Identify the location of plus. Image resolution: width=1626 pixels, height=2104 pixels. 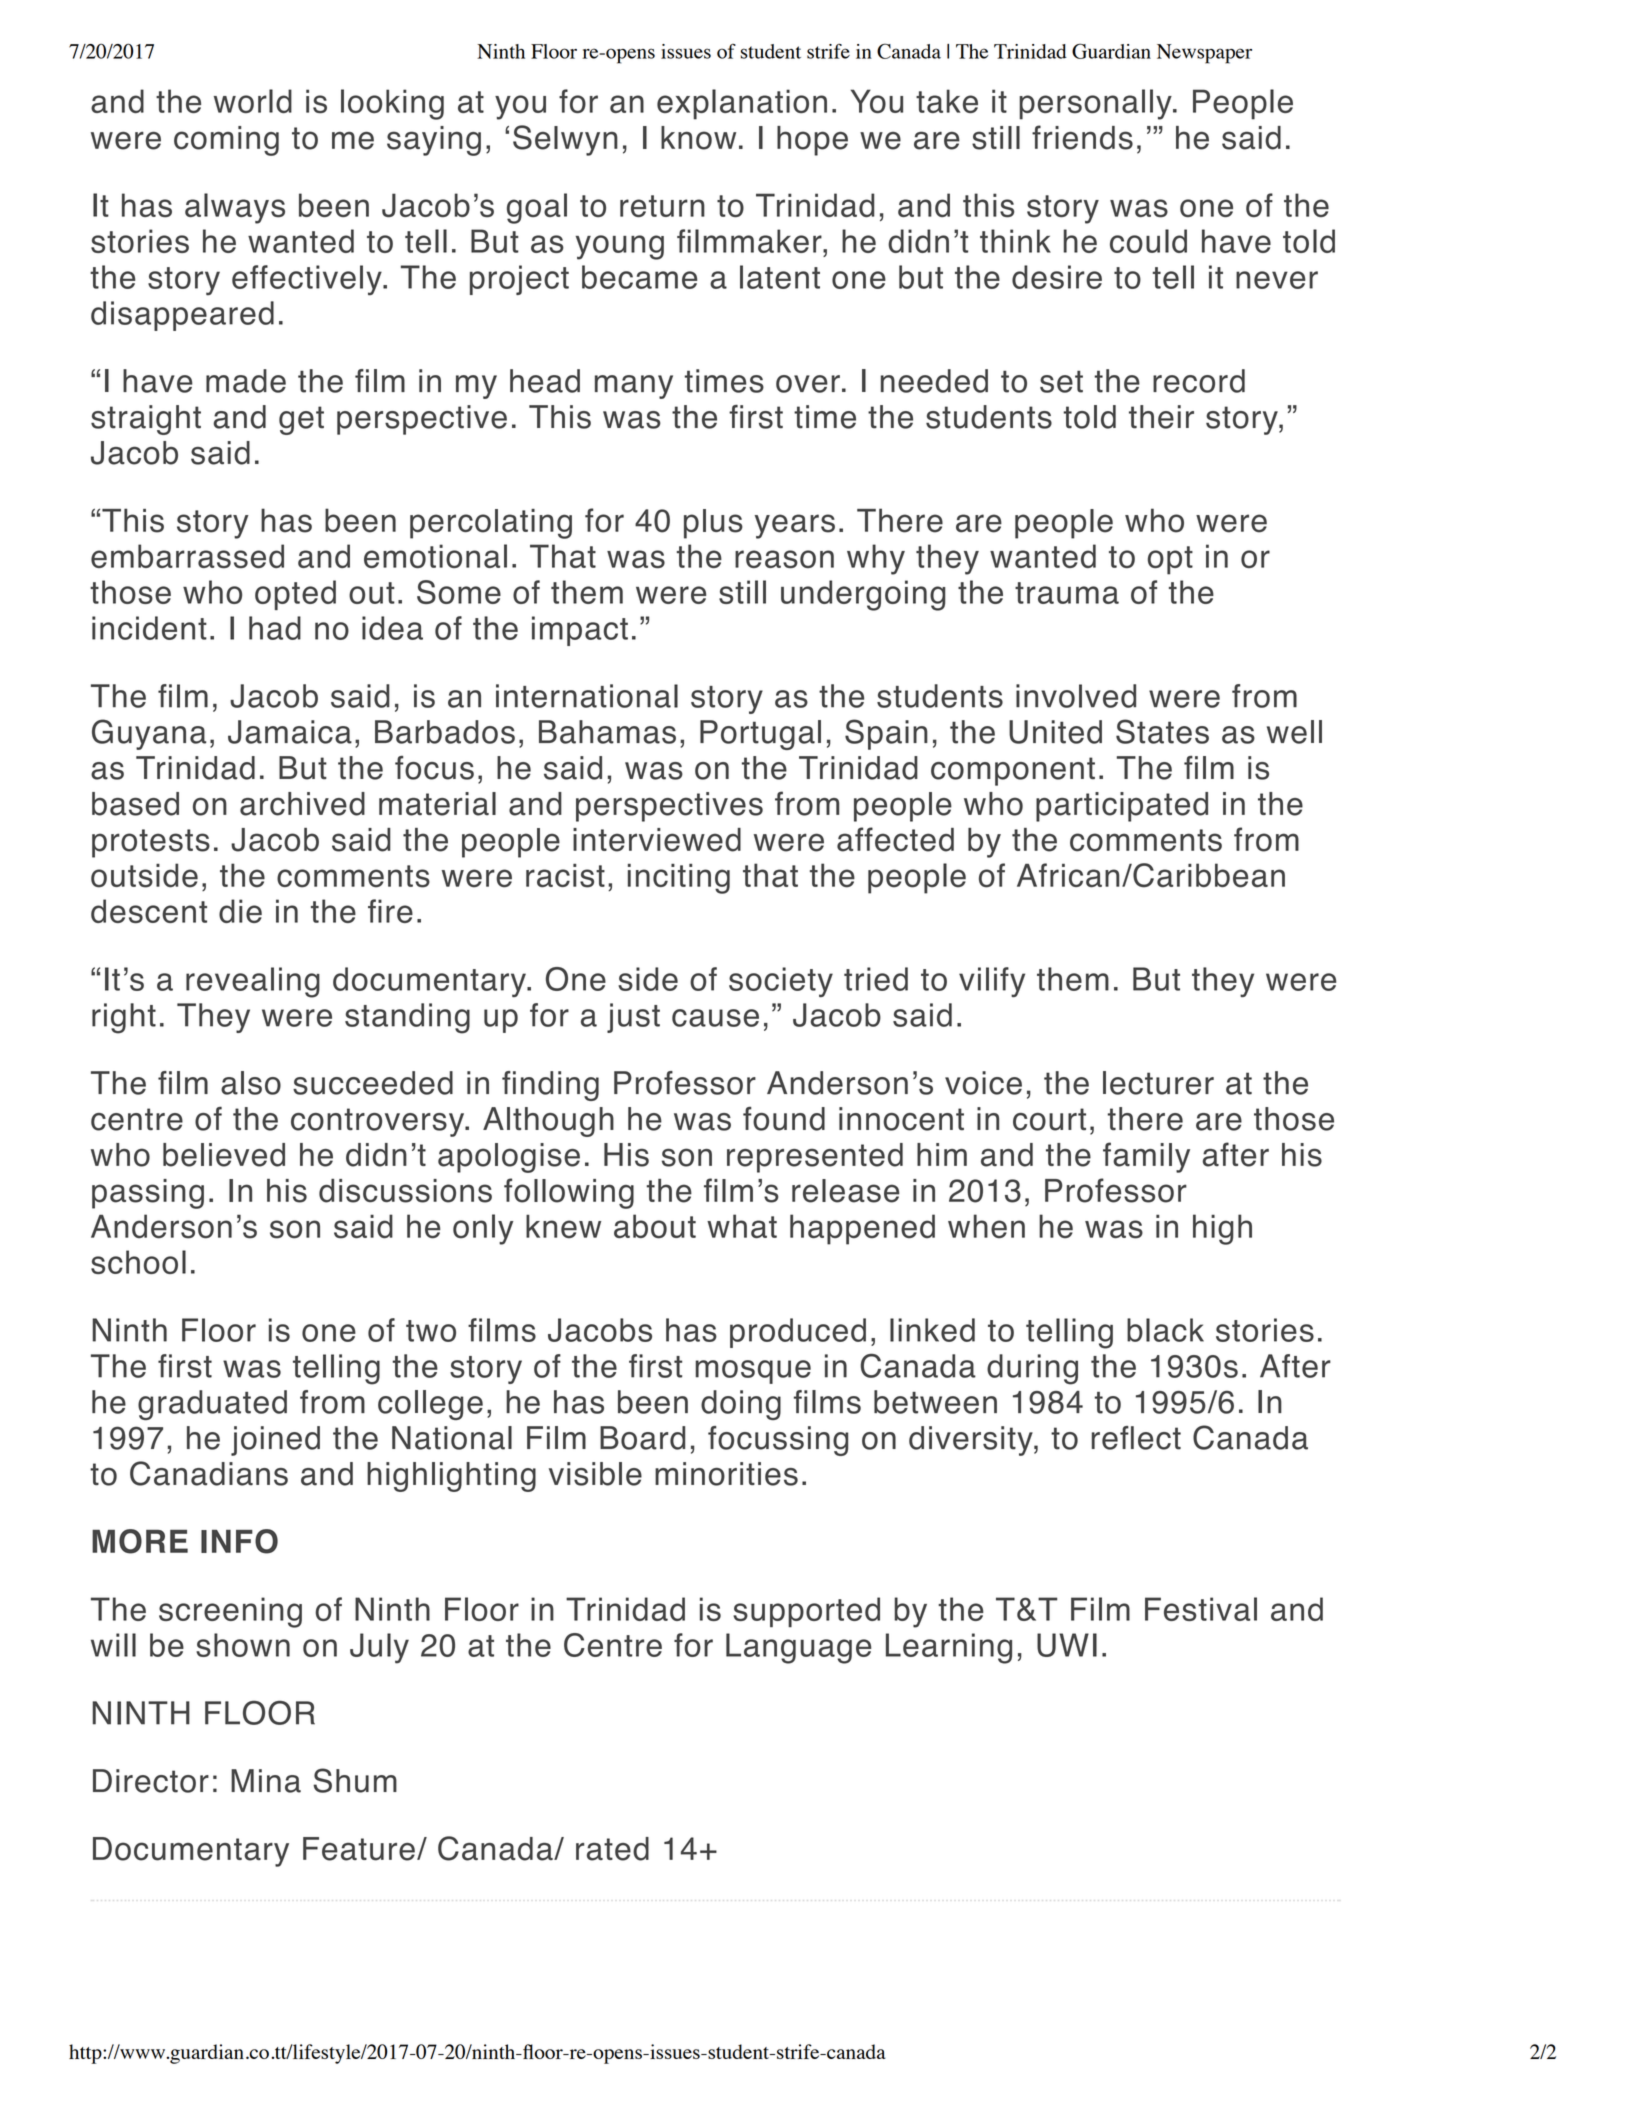
(713, 524).
